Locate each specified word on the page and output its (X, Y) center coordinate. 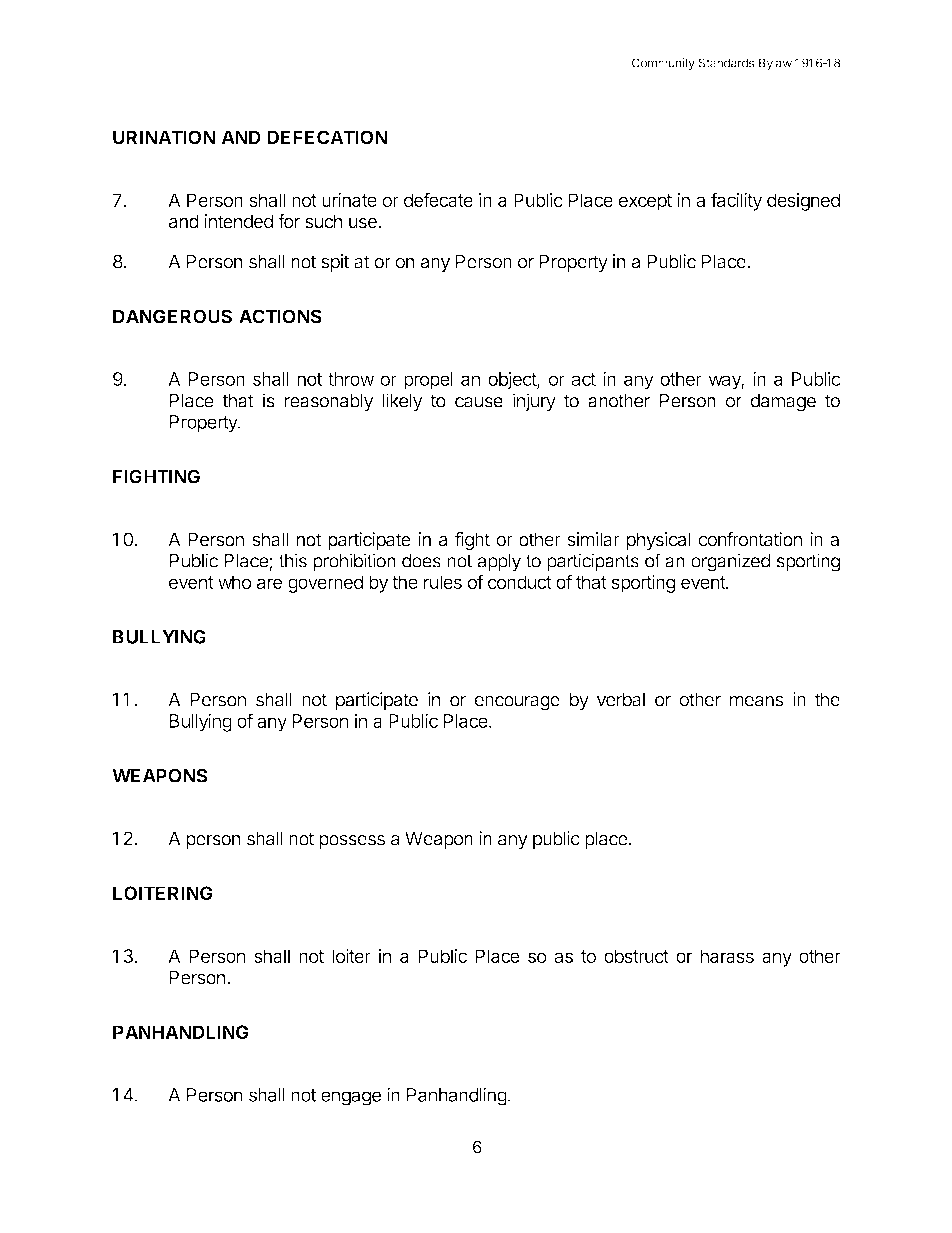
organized (730, 562)
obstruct (636, 956)
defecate (438, 199)
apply (499, 563)
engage (351, 1098)
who (234, 582)
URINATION (164, 137)
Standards (726, 63)
